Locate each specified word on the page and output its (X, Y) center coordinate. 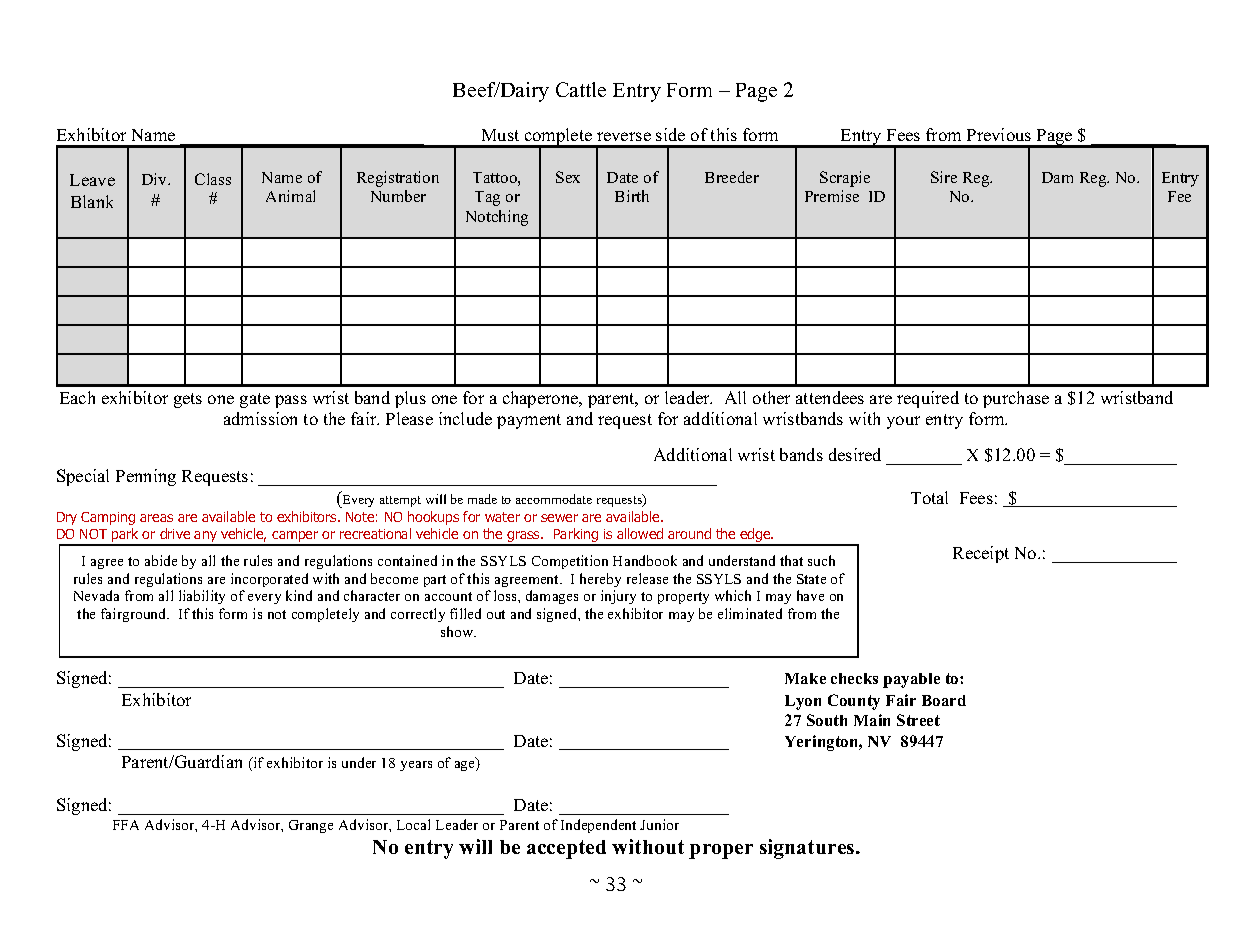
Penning (146, 477)
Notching (497, 218)
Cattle (581, 89)
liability (202, 597)
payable (911, 680)
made (482, 499)
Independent (598, 826)
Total (929, 497)
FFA (126, 825)
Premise (832, 196)
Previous (999, 134)
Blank (92, 201)
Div (156, 179)
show (458, 631)
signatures (808, 849)
